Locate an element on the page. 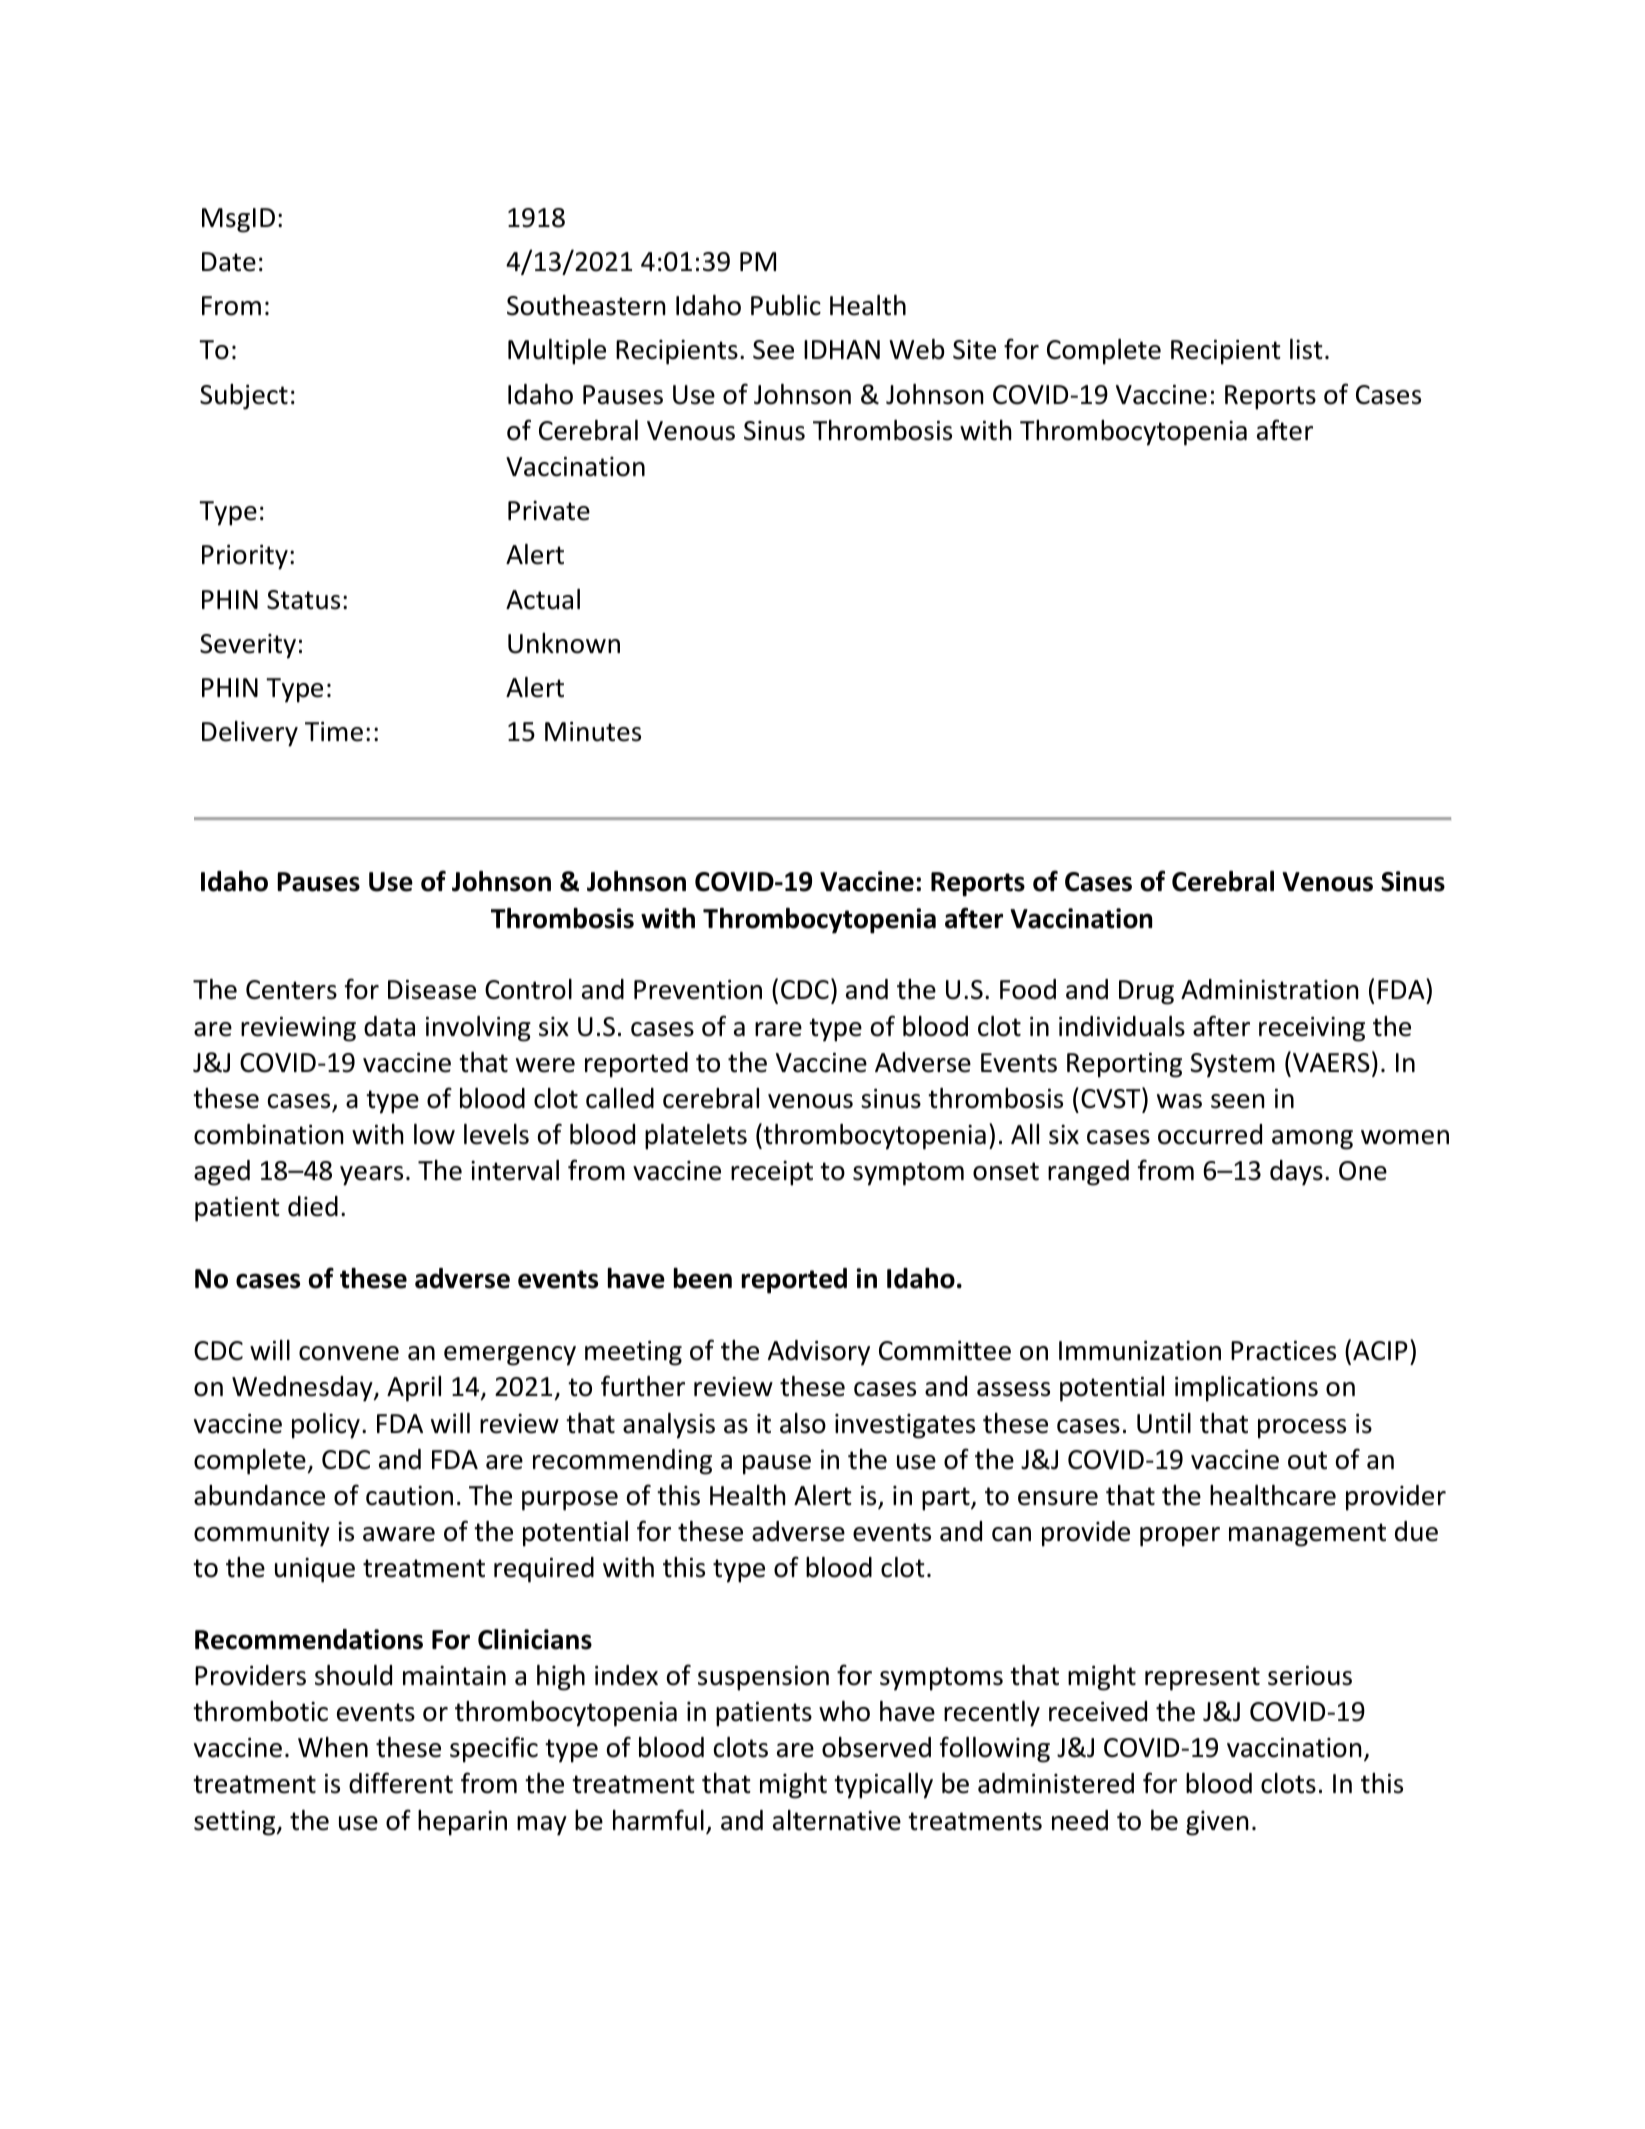 The image size is (1645, 2129). Public is located at coordinates (786, 305).
